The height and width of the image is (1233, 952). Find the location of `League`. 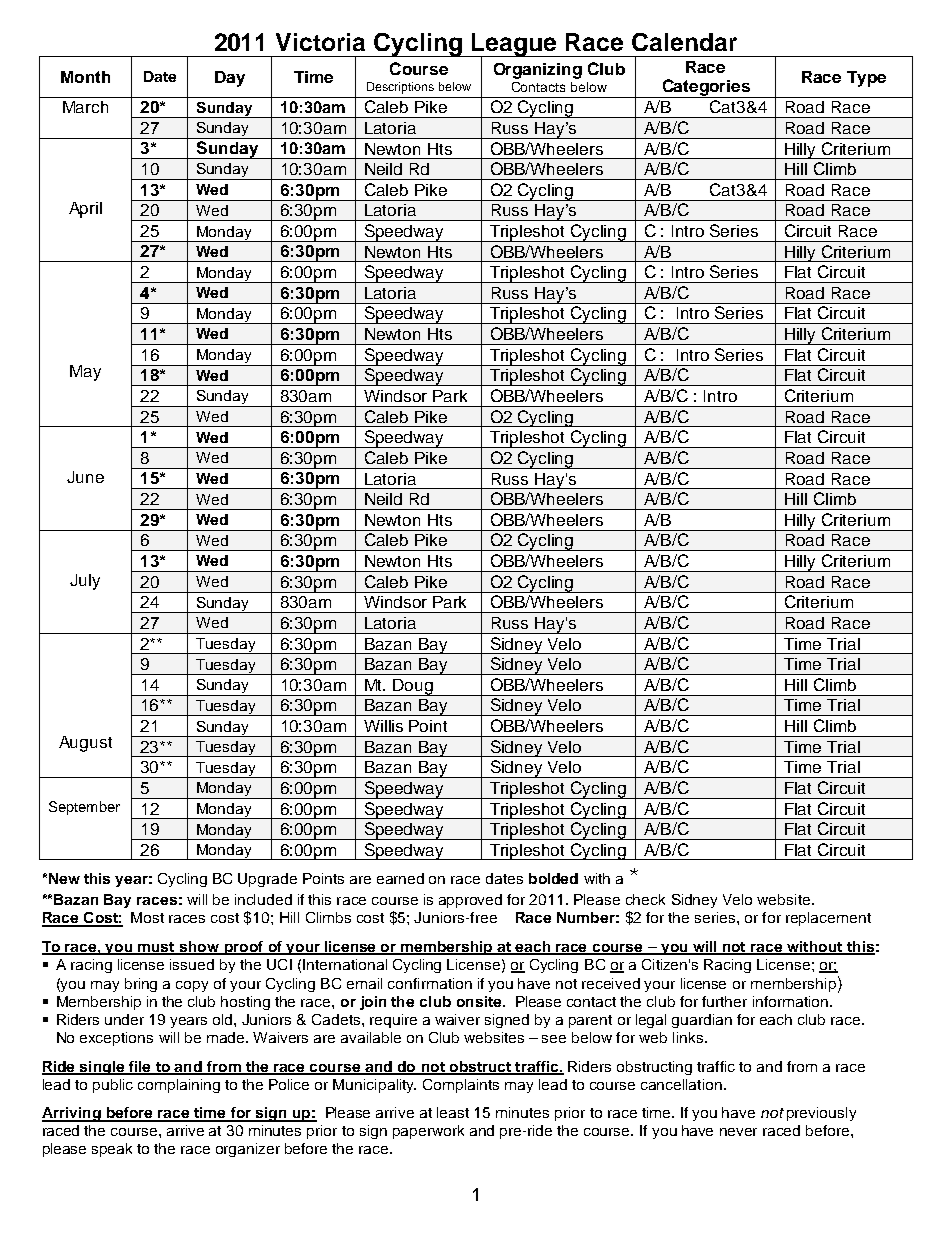

League is located at coordinates (515, 46).
